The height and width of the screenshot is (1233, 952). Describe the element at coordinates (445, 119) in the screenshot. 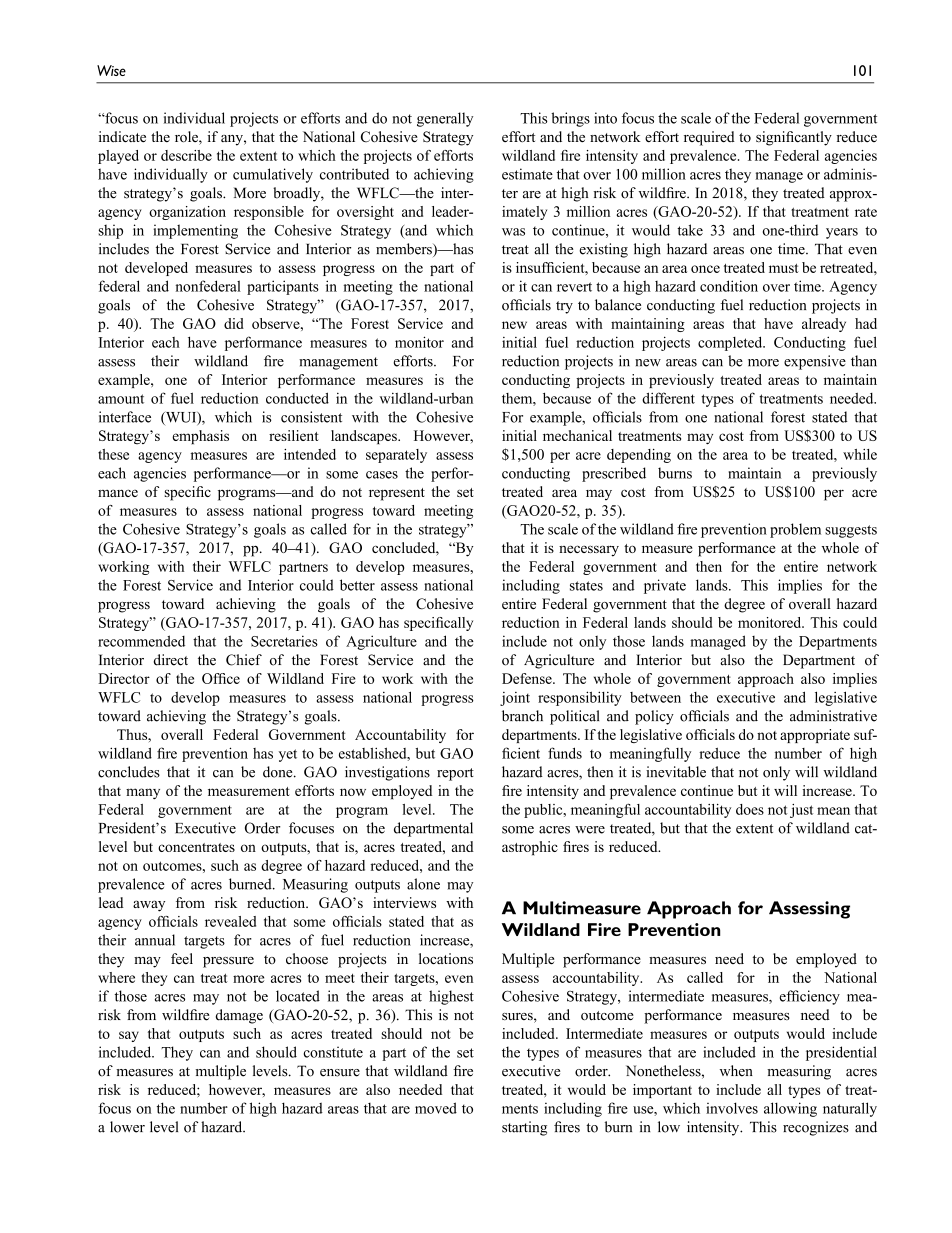

I see `generally` at that location.
